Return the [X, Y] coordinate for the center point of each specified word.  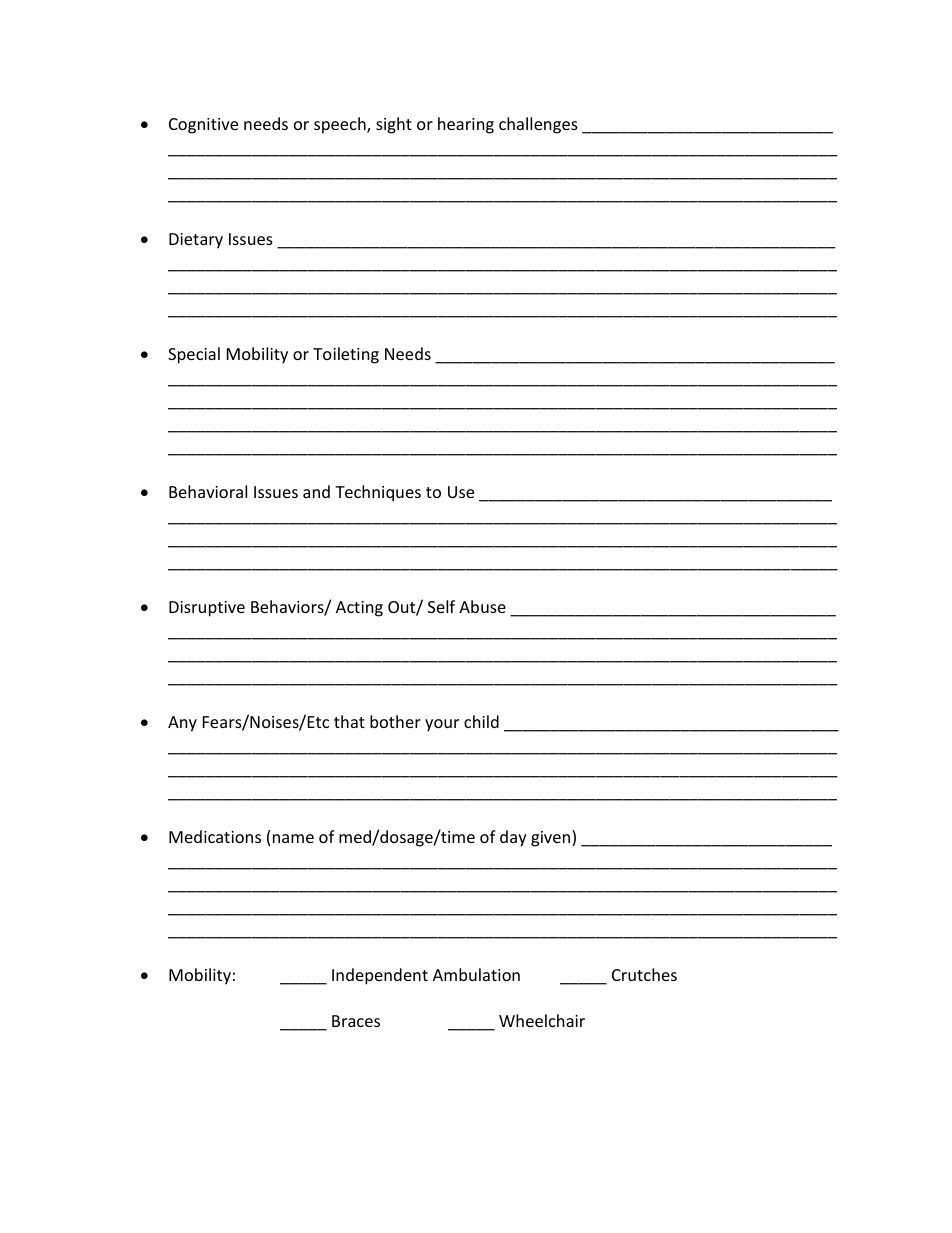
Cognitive [203, 126]
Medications [215, 836]
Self [441, 606]
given [552, 838]
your [442, 725]
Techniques [378, 493]
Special [194, 355]
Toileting [346, 355]
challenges [538, 125]
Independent [380, 976]
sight [394, 125]
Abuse [482, 606]
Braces [356, 1021]
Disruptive [207, 609]
